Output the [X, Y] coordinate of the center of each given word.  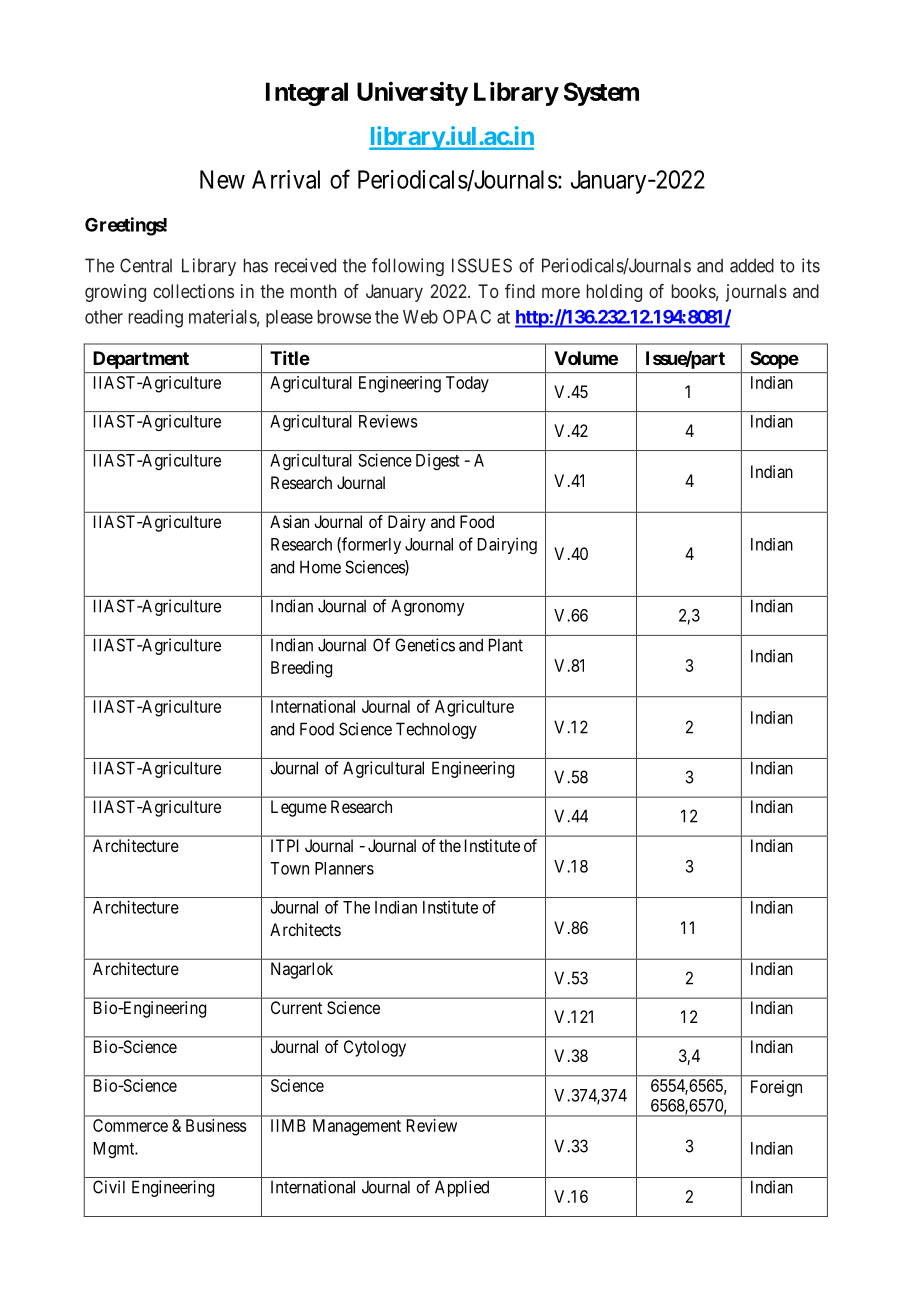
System [601, 94]
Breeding [301, 669]
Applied [462, 1188]
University [412, 93]
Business [216, 1125]
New [222, 179]
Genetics [425, 645]
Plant [506, 645]
